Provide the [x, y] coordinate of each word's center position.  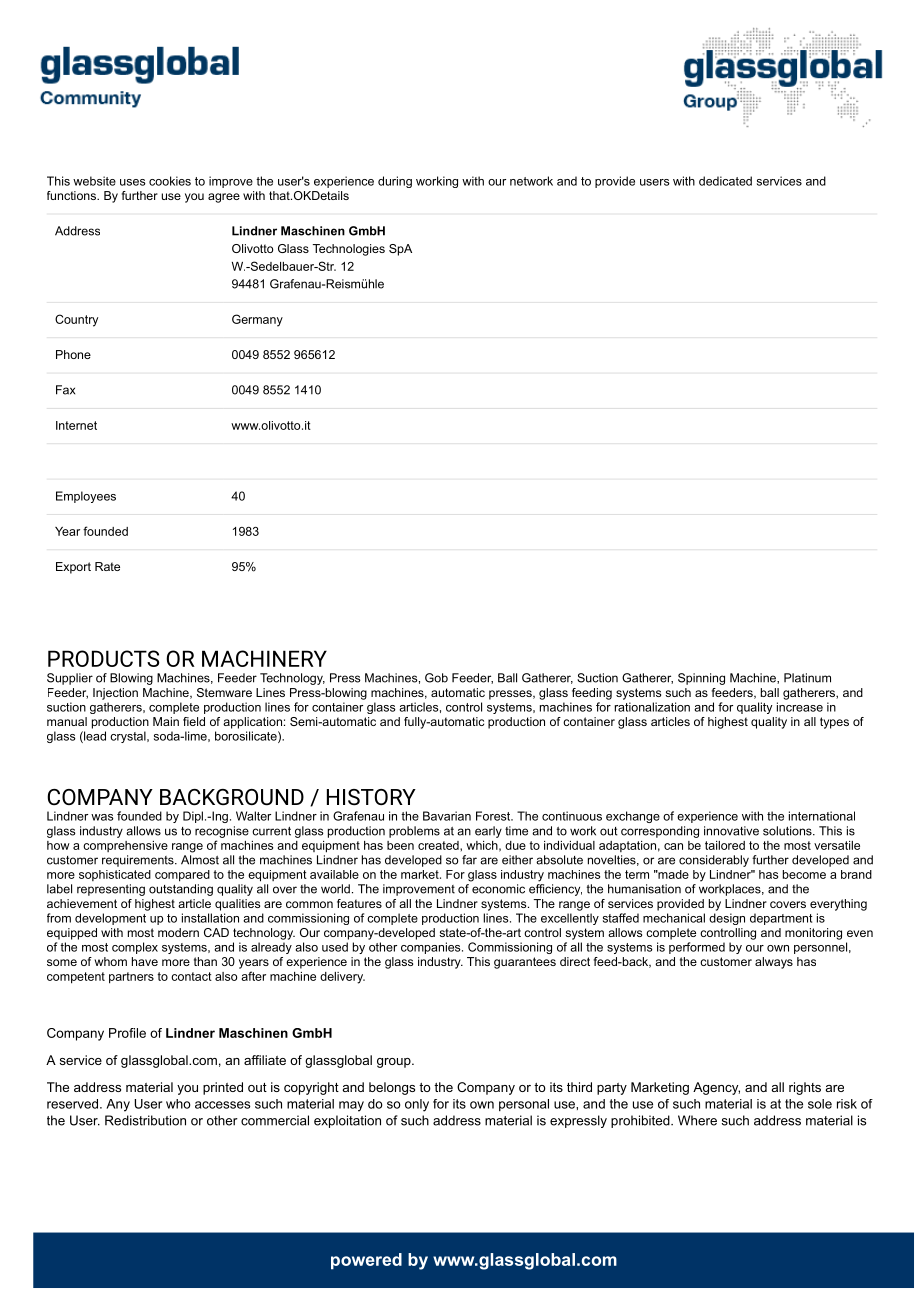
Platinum [807, 678]
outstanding [181, 890]
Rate [107, 566]
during [395, 182]
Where [697, 1120]
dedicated [725, 181]
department [781, 919]
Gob [436, 678]
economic [498, 889]
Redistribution [145, 1120]
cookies [170, 181]
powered [366, 1261]
